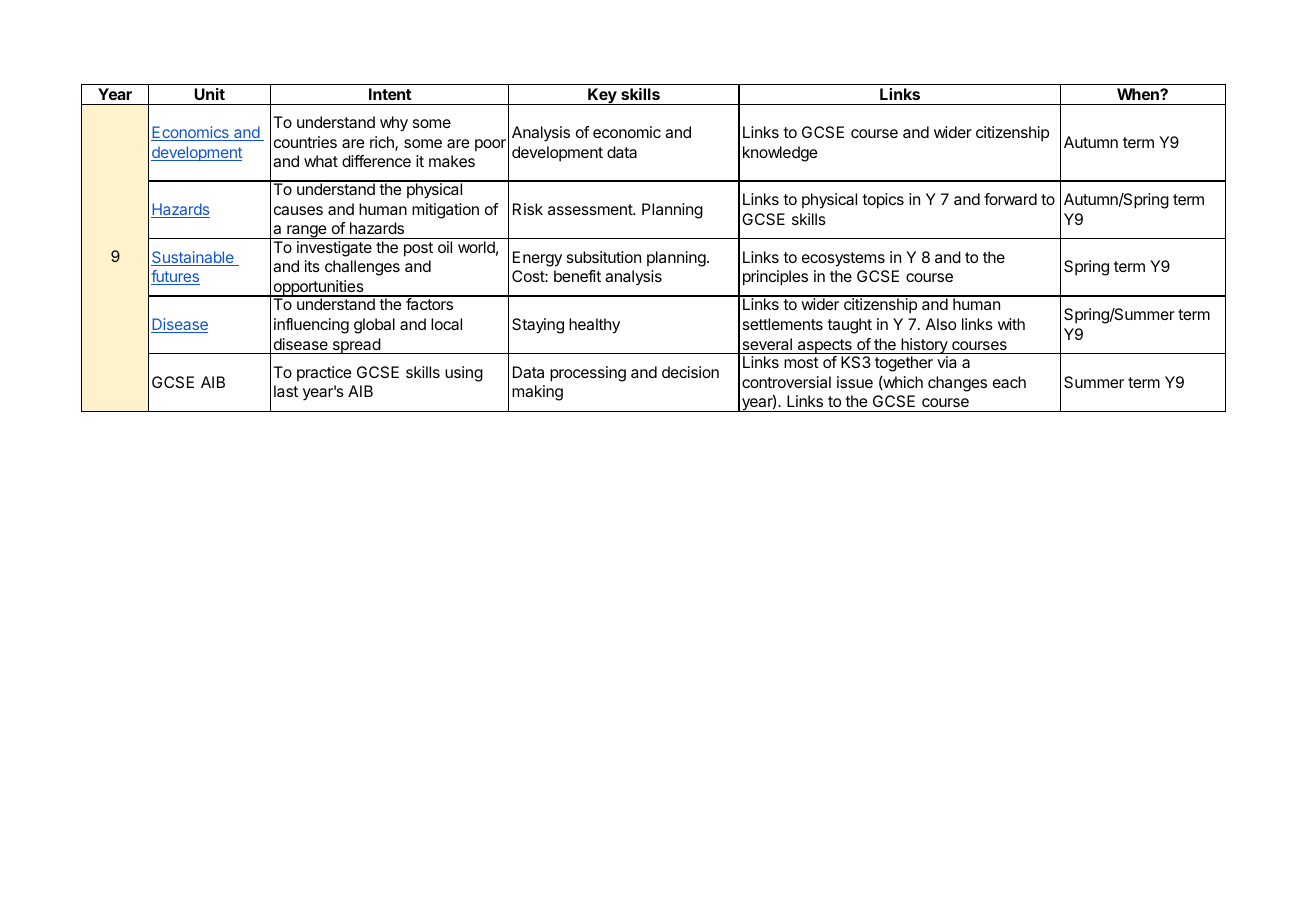  I want to click on changes, so click(957, 384).
